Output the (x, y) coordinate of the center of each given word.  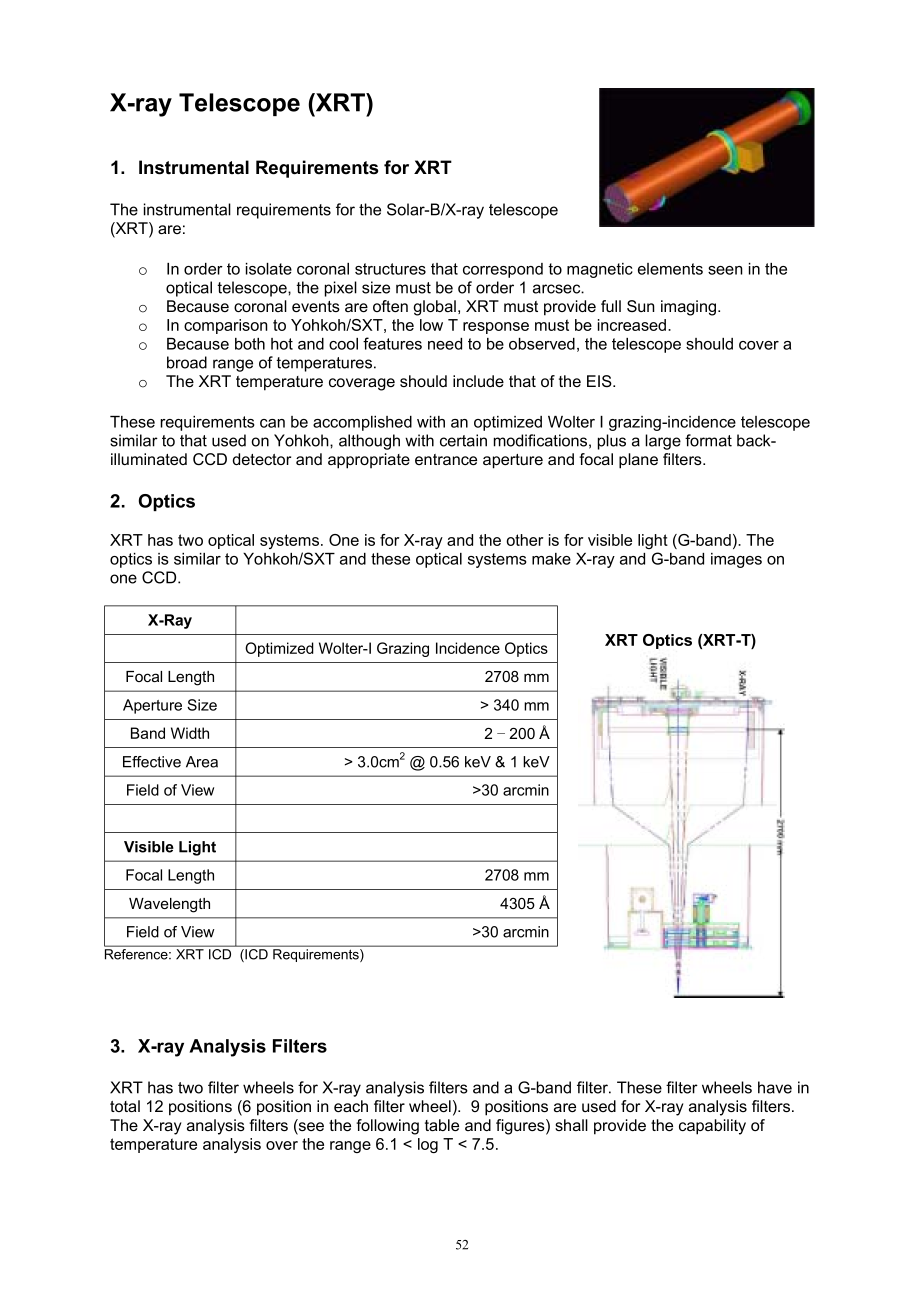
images (736, 560)
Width (190, 733)
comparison (226, 326)
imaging (690, 308)
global (434, 308)
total (125, 1106)
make (551, 559)
